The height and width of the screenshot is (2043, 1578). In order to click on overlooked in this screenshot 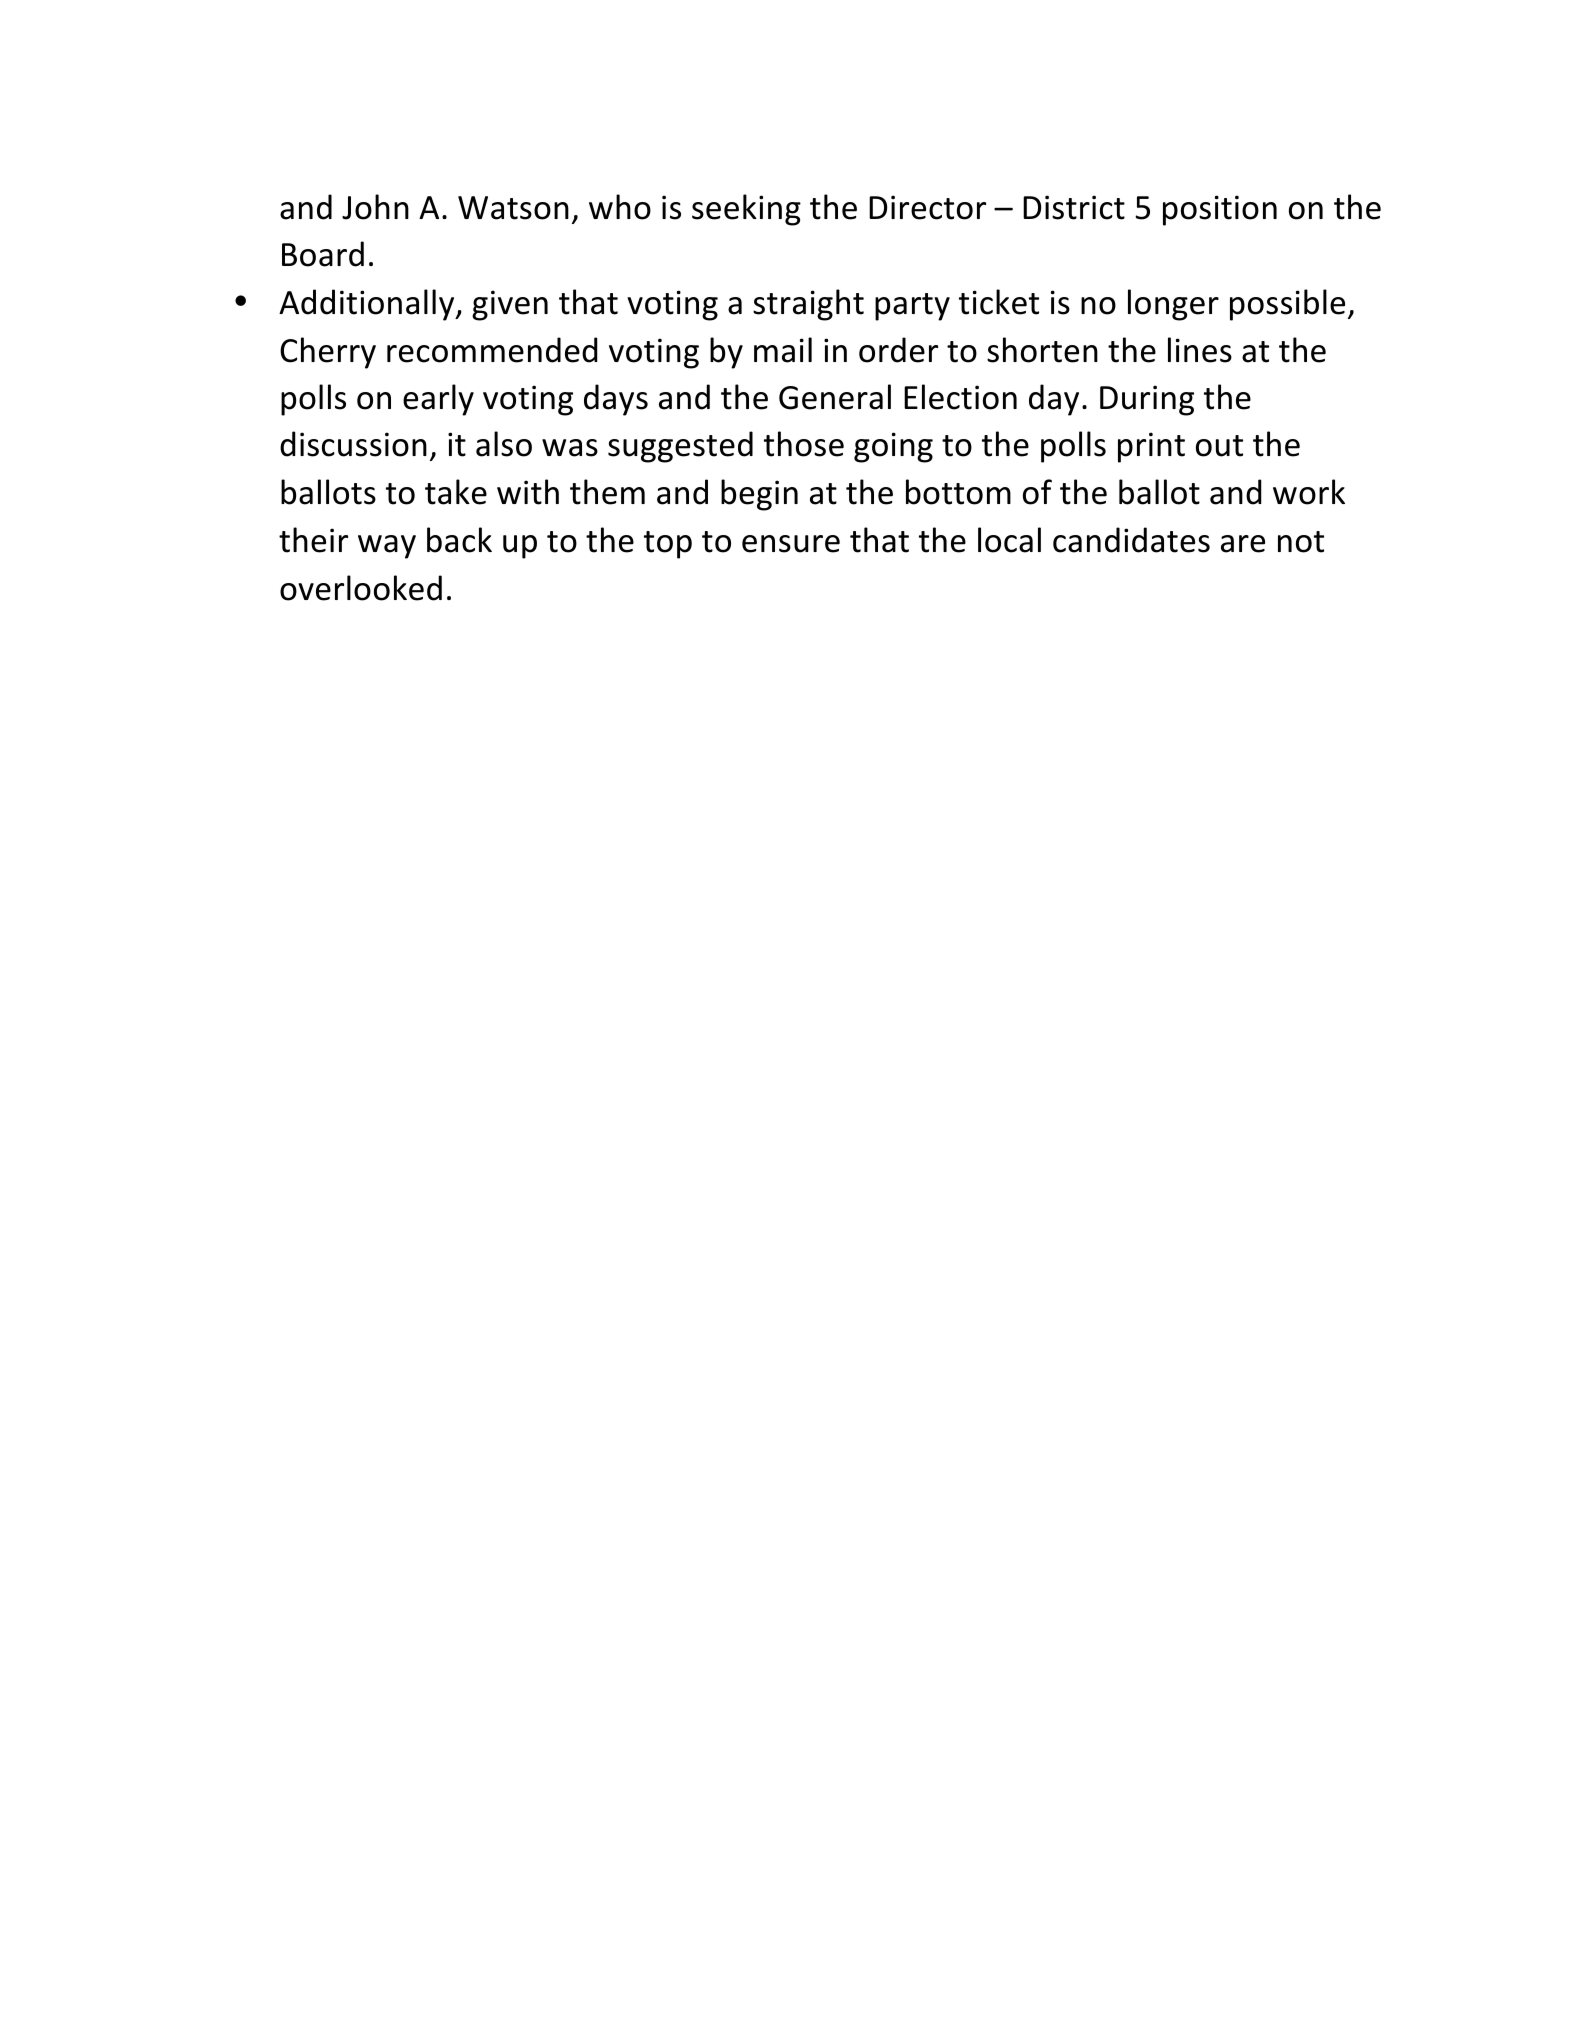, I will do `click(361, 588)`.
